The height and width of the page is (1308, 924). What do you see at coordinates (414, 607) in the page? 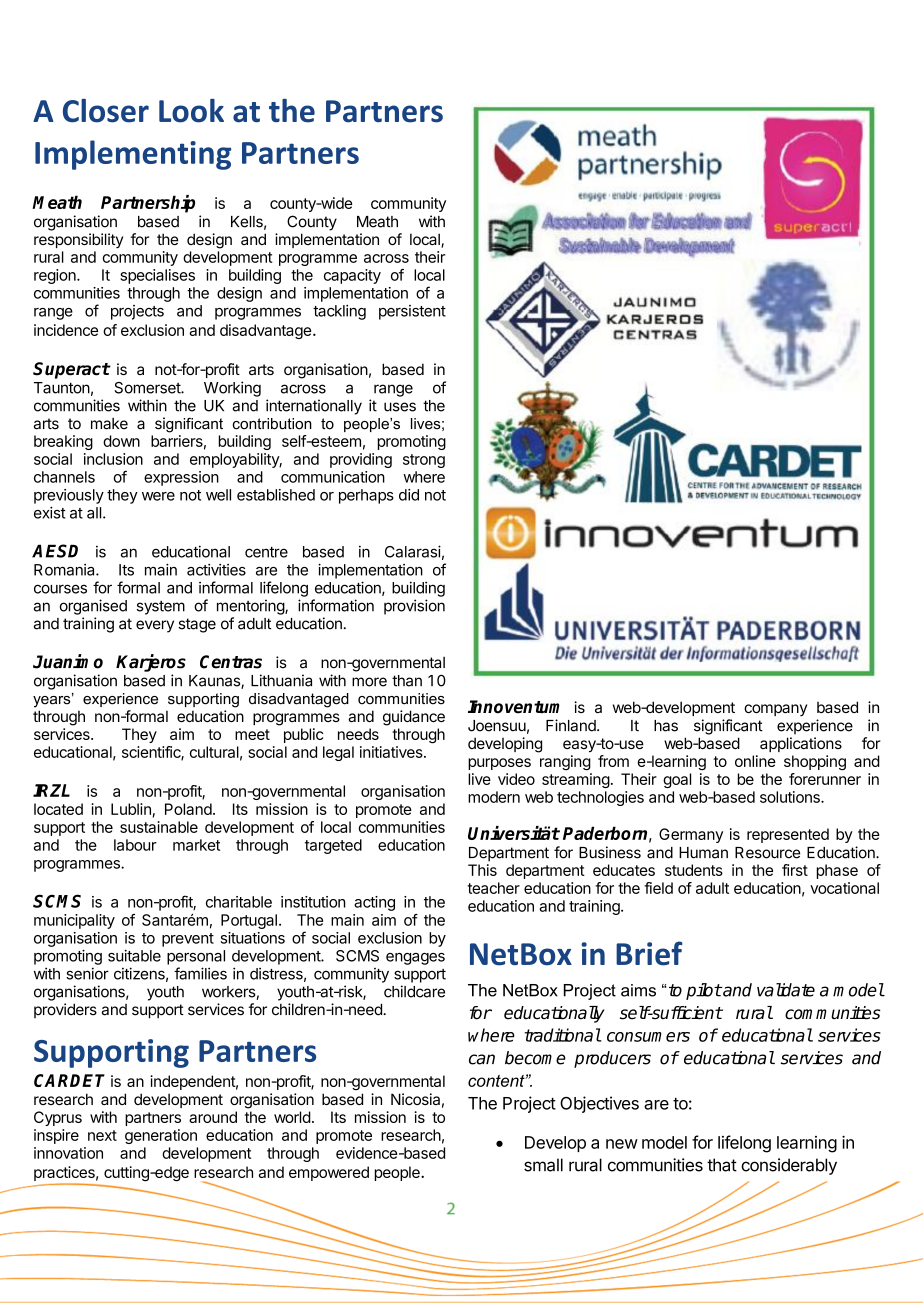
I see `provision` at bounding box center [414, 607].
